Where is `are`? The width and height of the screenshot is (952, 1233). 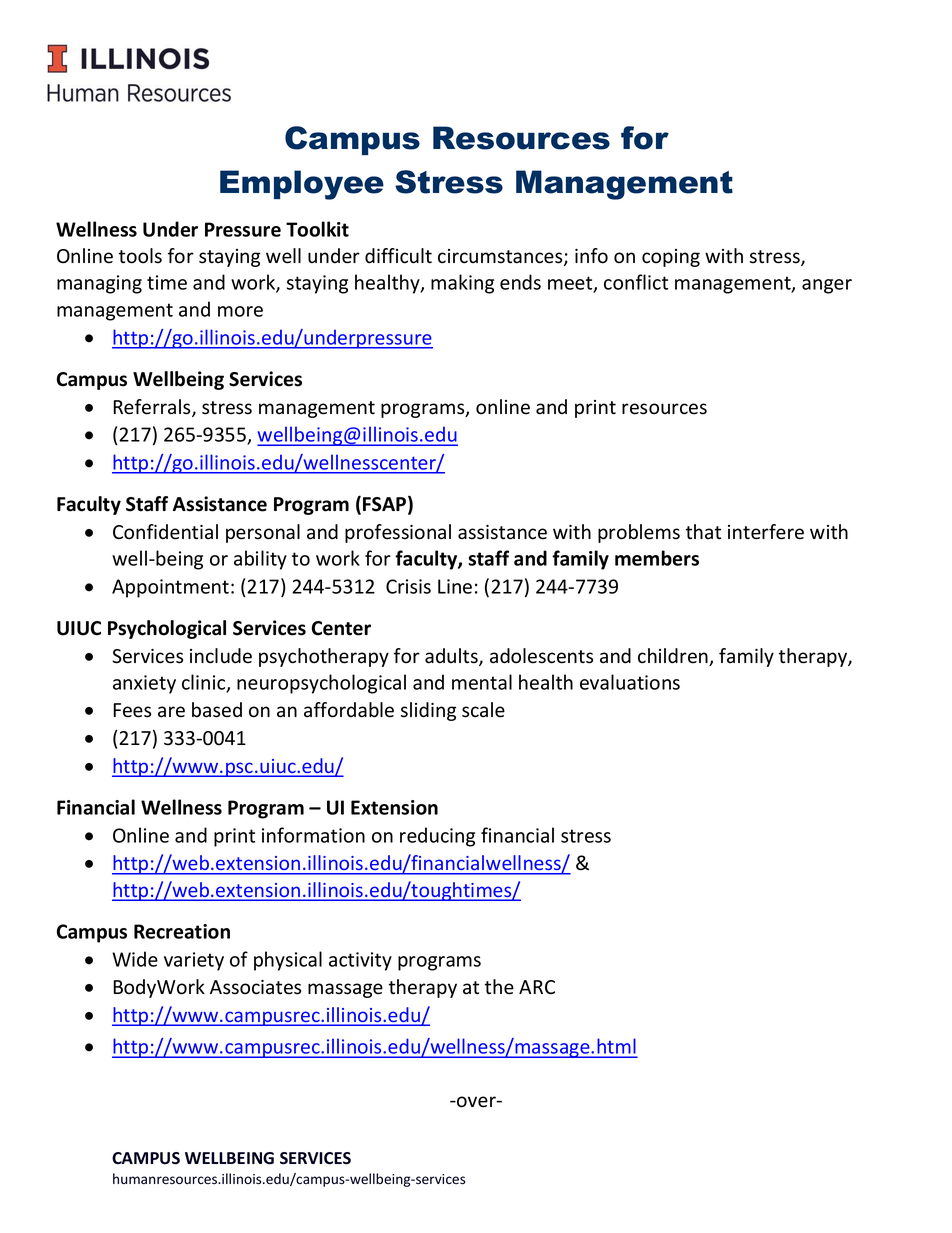
are is located at coordinates (171, 712).
